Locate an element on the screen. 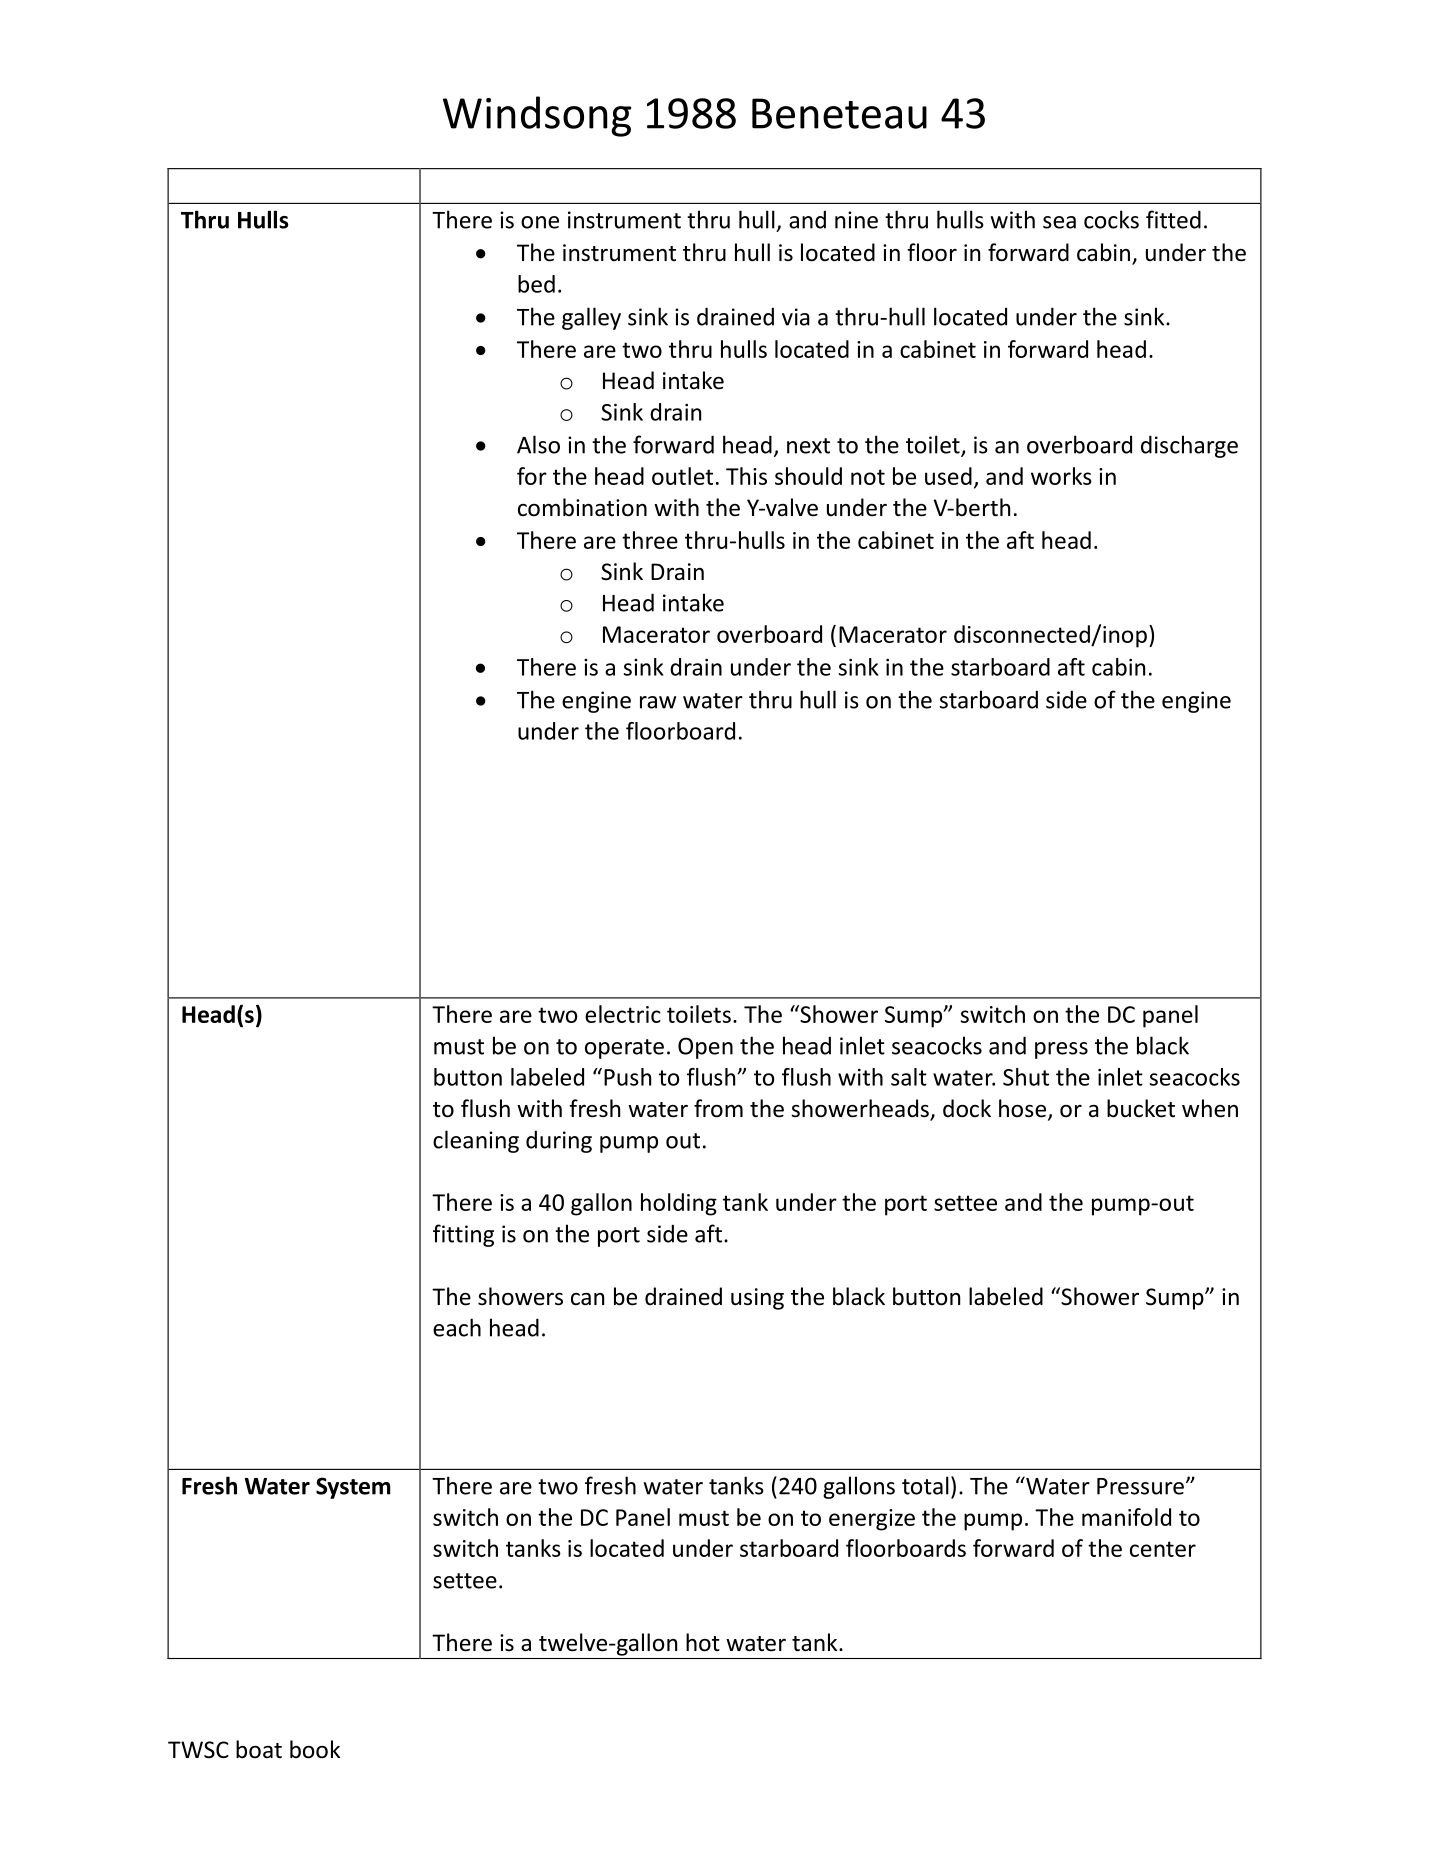 Image resolution: width=1429 pixels, height=1849 pixels. works is located at coordinates (1061, 476).
